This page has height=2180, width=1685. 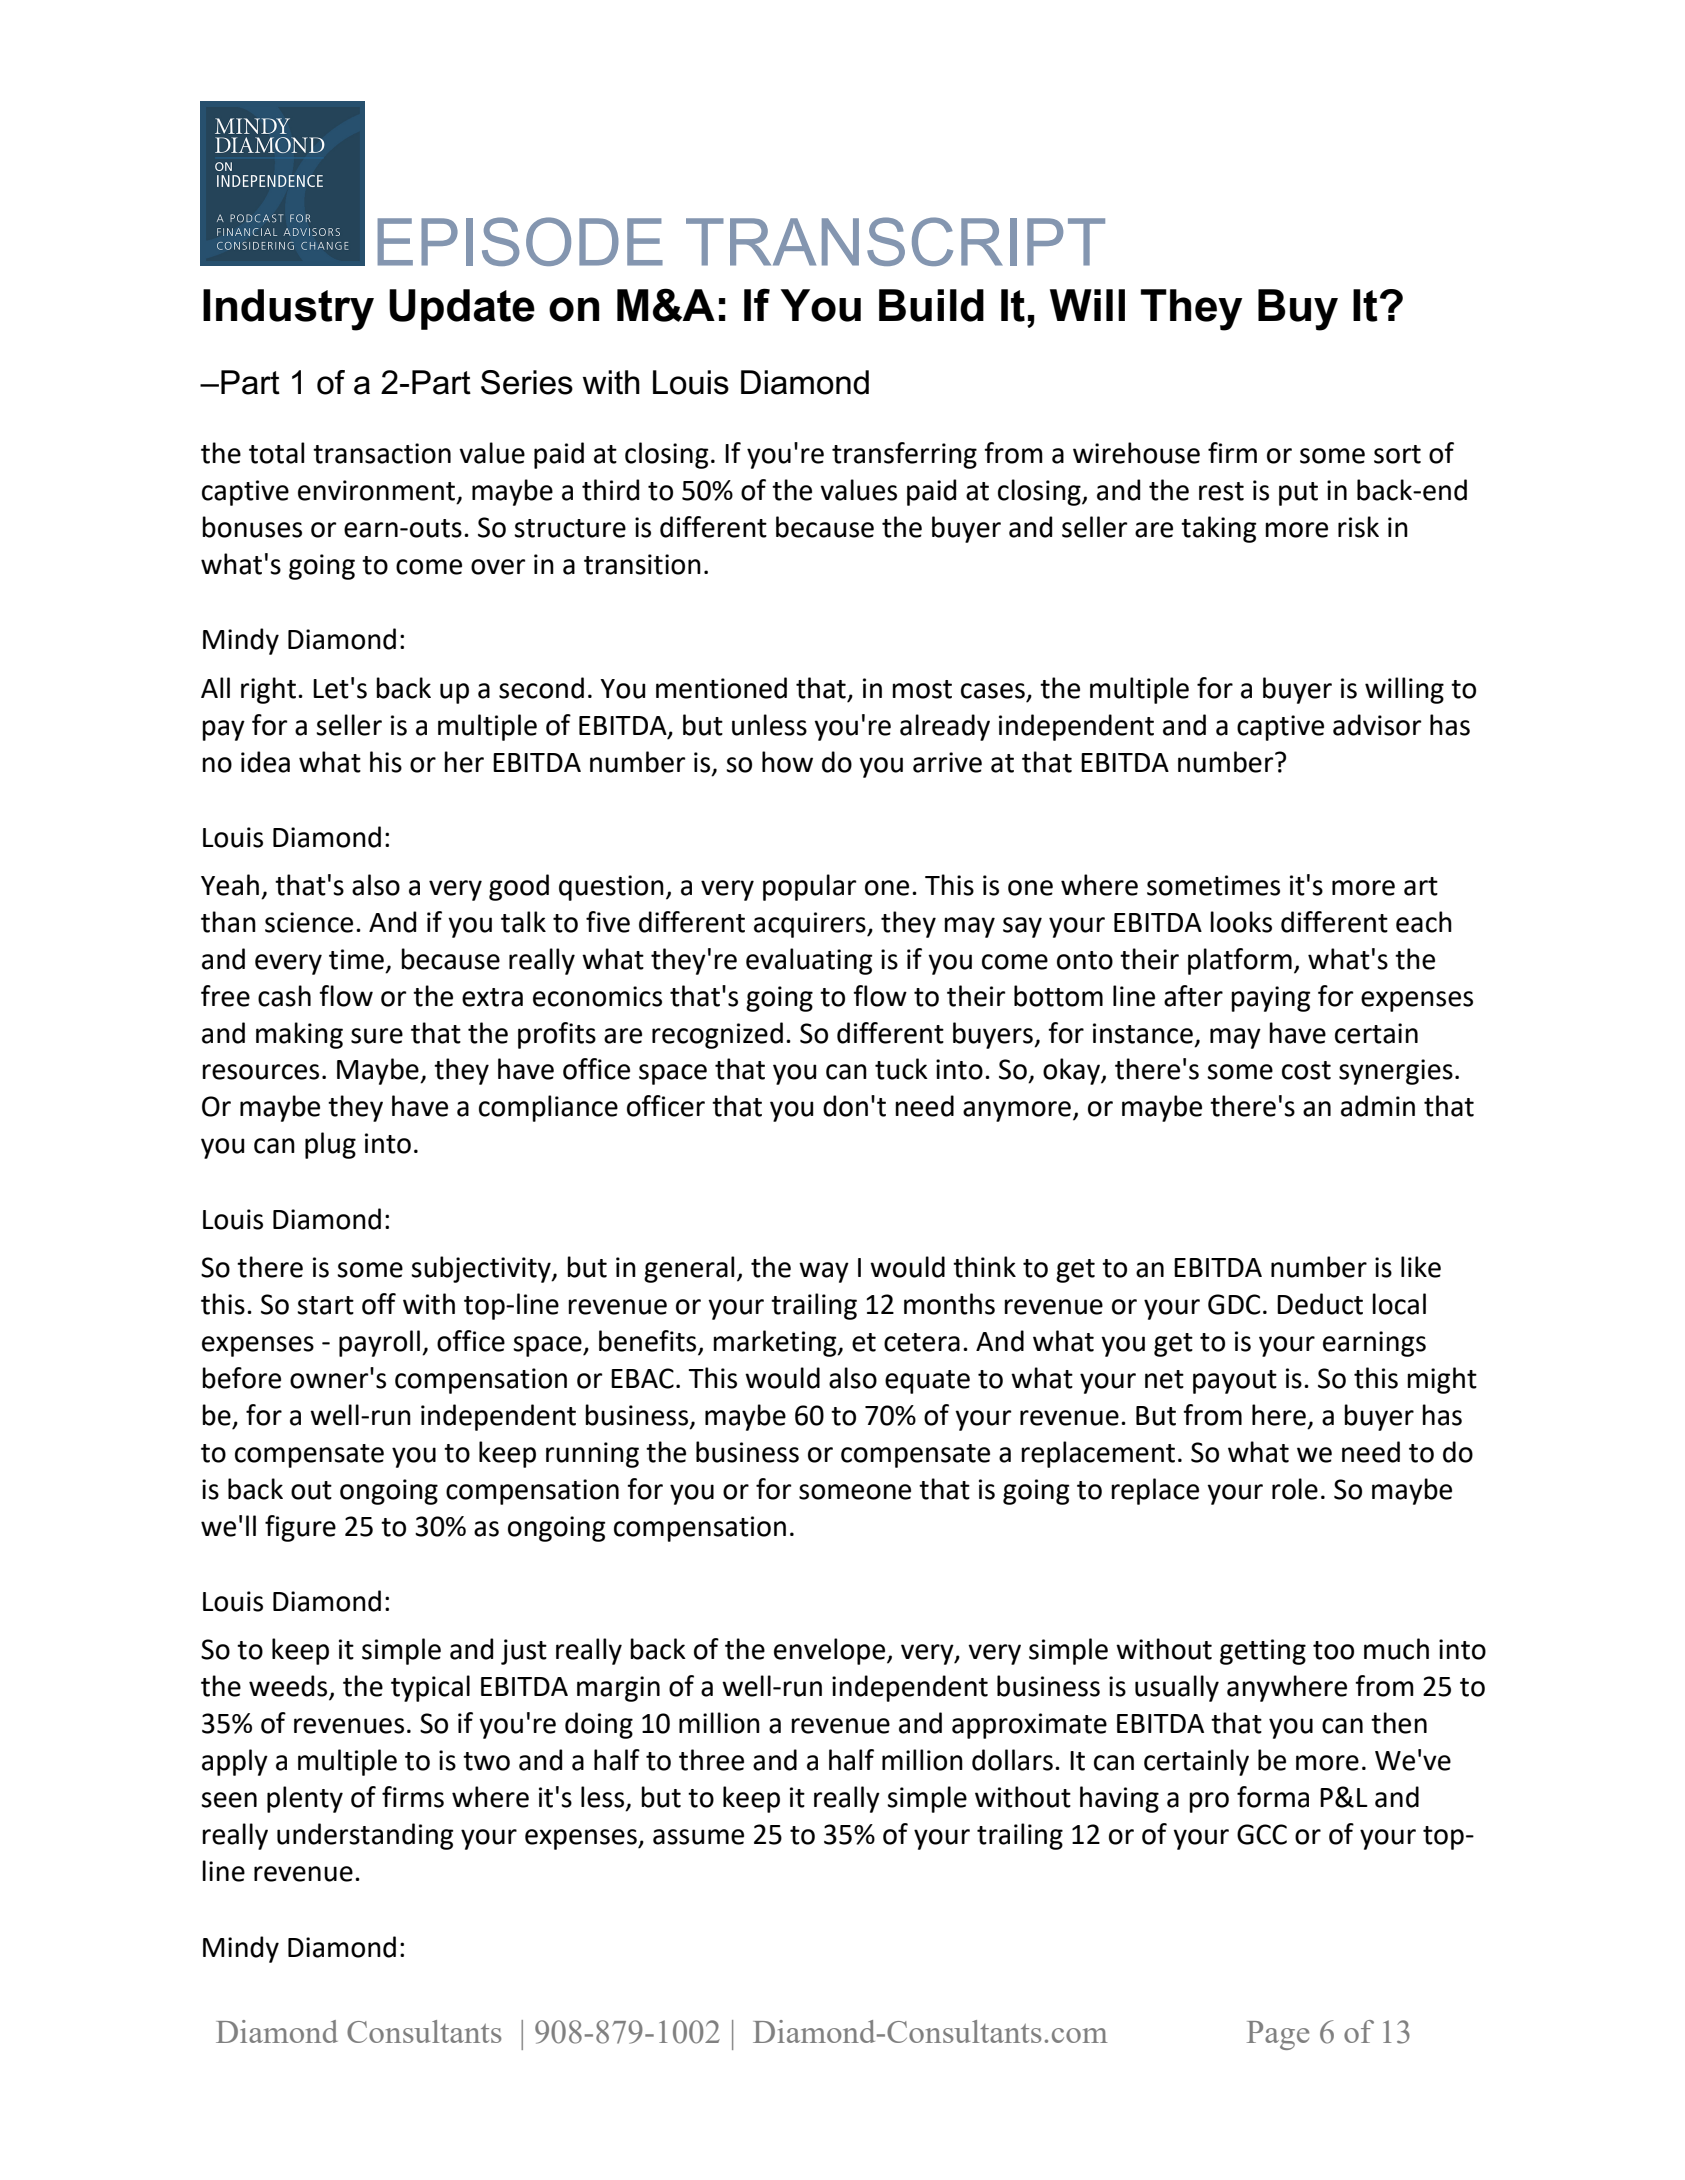 I want to click on paying, so click(x=1271, y=999).
